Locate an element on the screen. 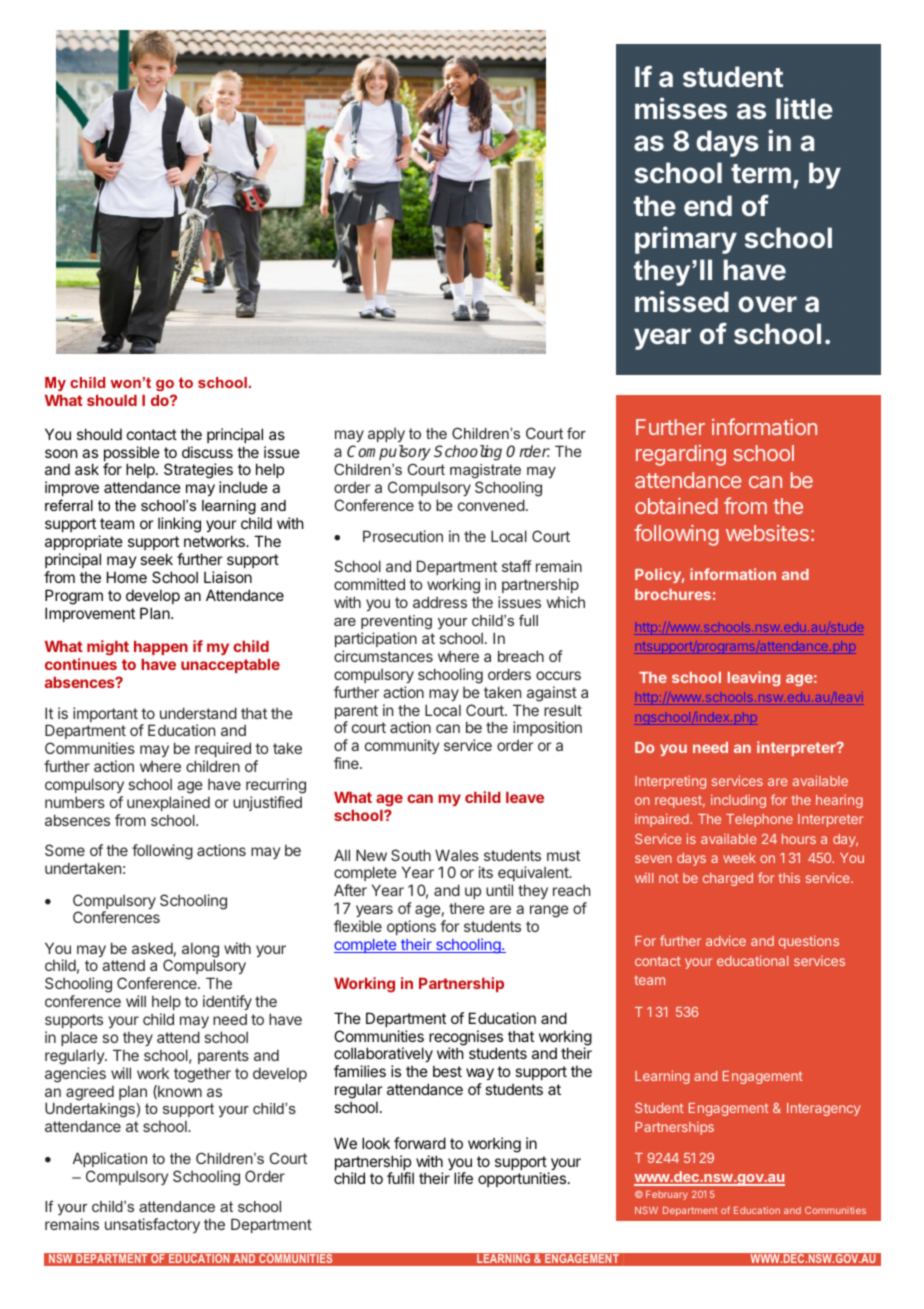 Image resolution: width=924 pixels, height=1309 pixels. unsatisfactory is located at coordinates (152, 1225).
